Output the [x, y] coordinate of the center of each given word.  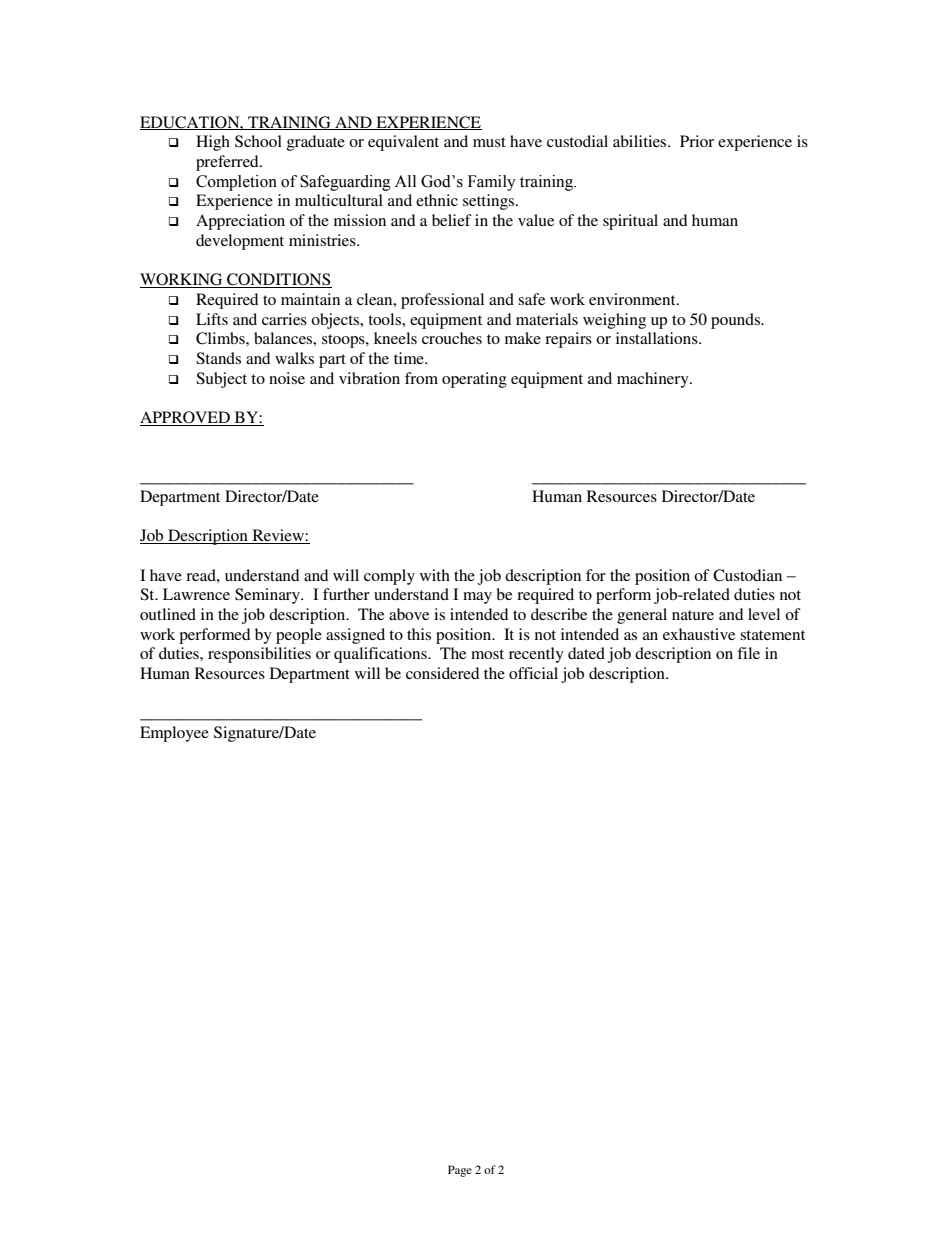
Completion [236, 183]
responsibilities [259, 655]
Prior [697, 141]
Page [460, 1171]
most [487, 654]
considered [443, 673]
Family [492, 183]
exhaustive [699, 634]
